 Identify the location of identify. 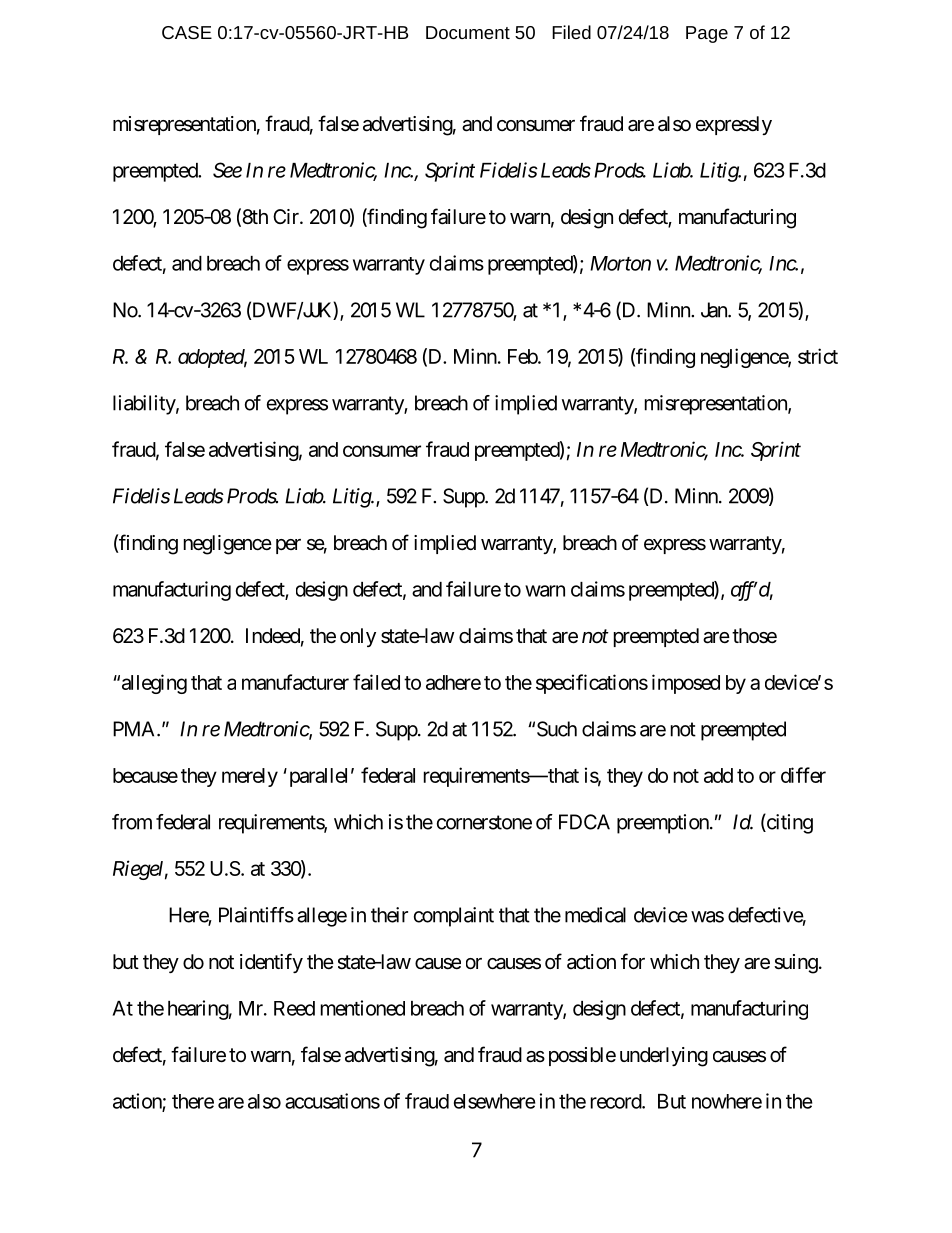
(271, 963).
